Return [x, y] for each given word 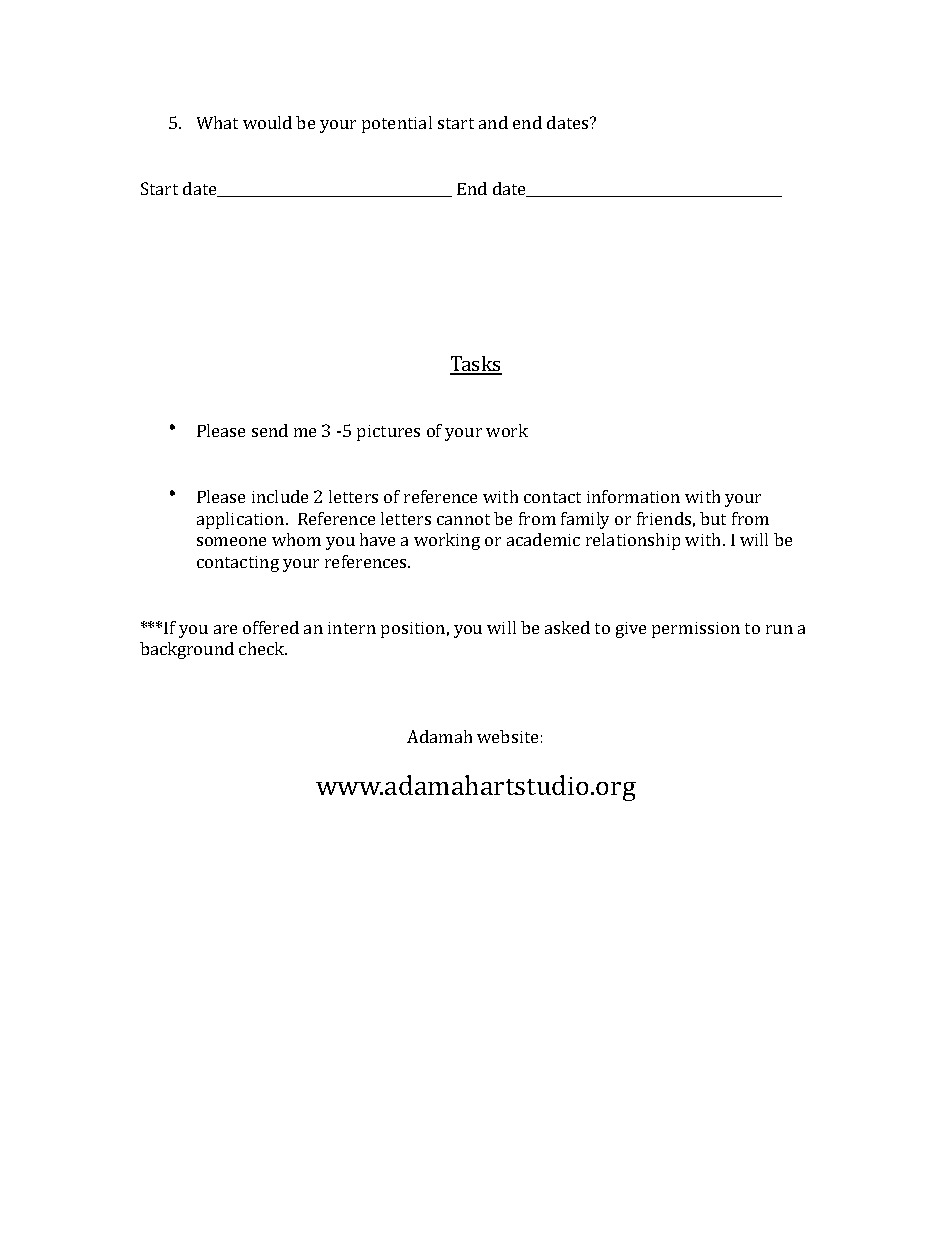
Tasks [476, 365]
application [242, 520]
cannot [463, 519]
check [263, 648]
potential [397, 124]
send [270, 430]
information [633, 496]
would [267, 122]
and [493, 122]
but [713, 518]
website [507, 736]
